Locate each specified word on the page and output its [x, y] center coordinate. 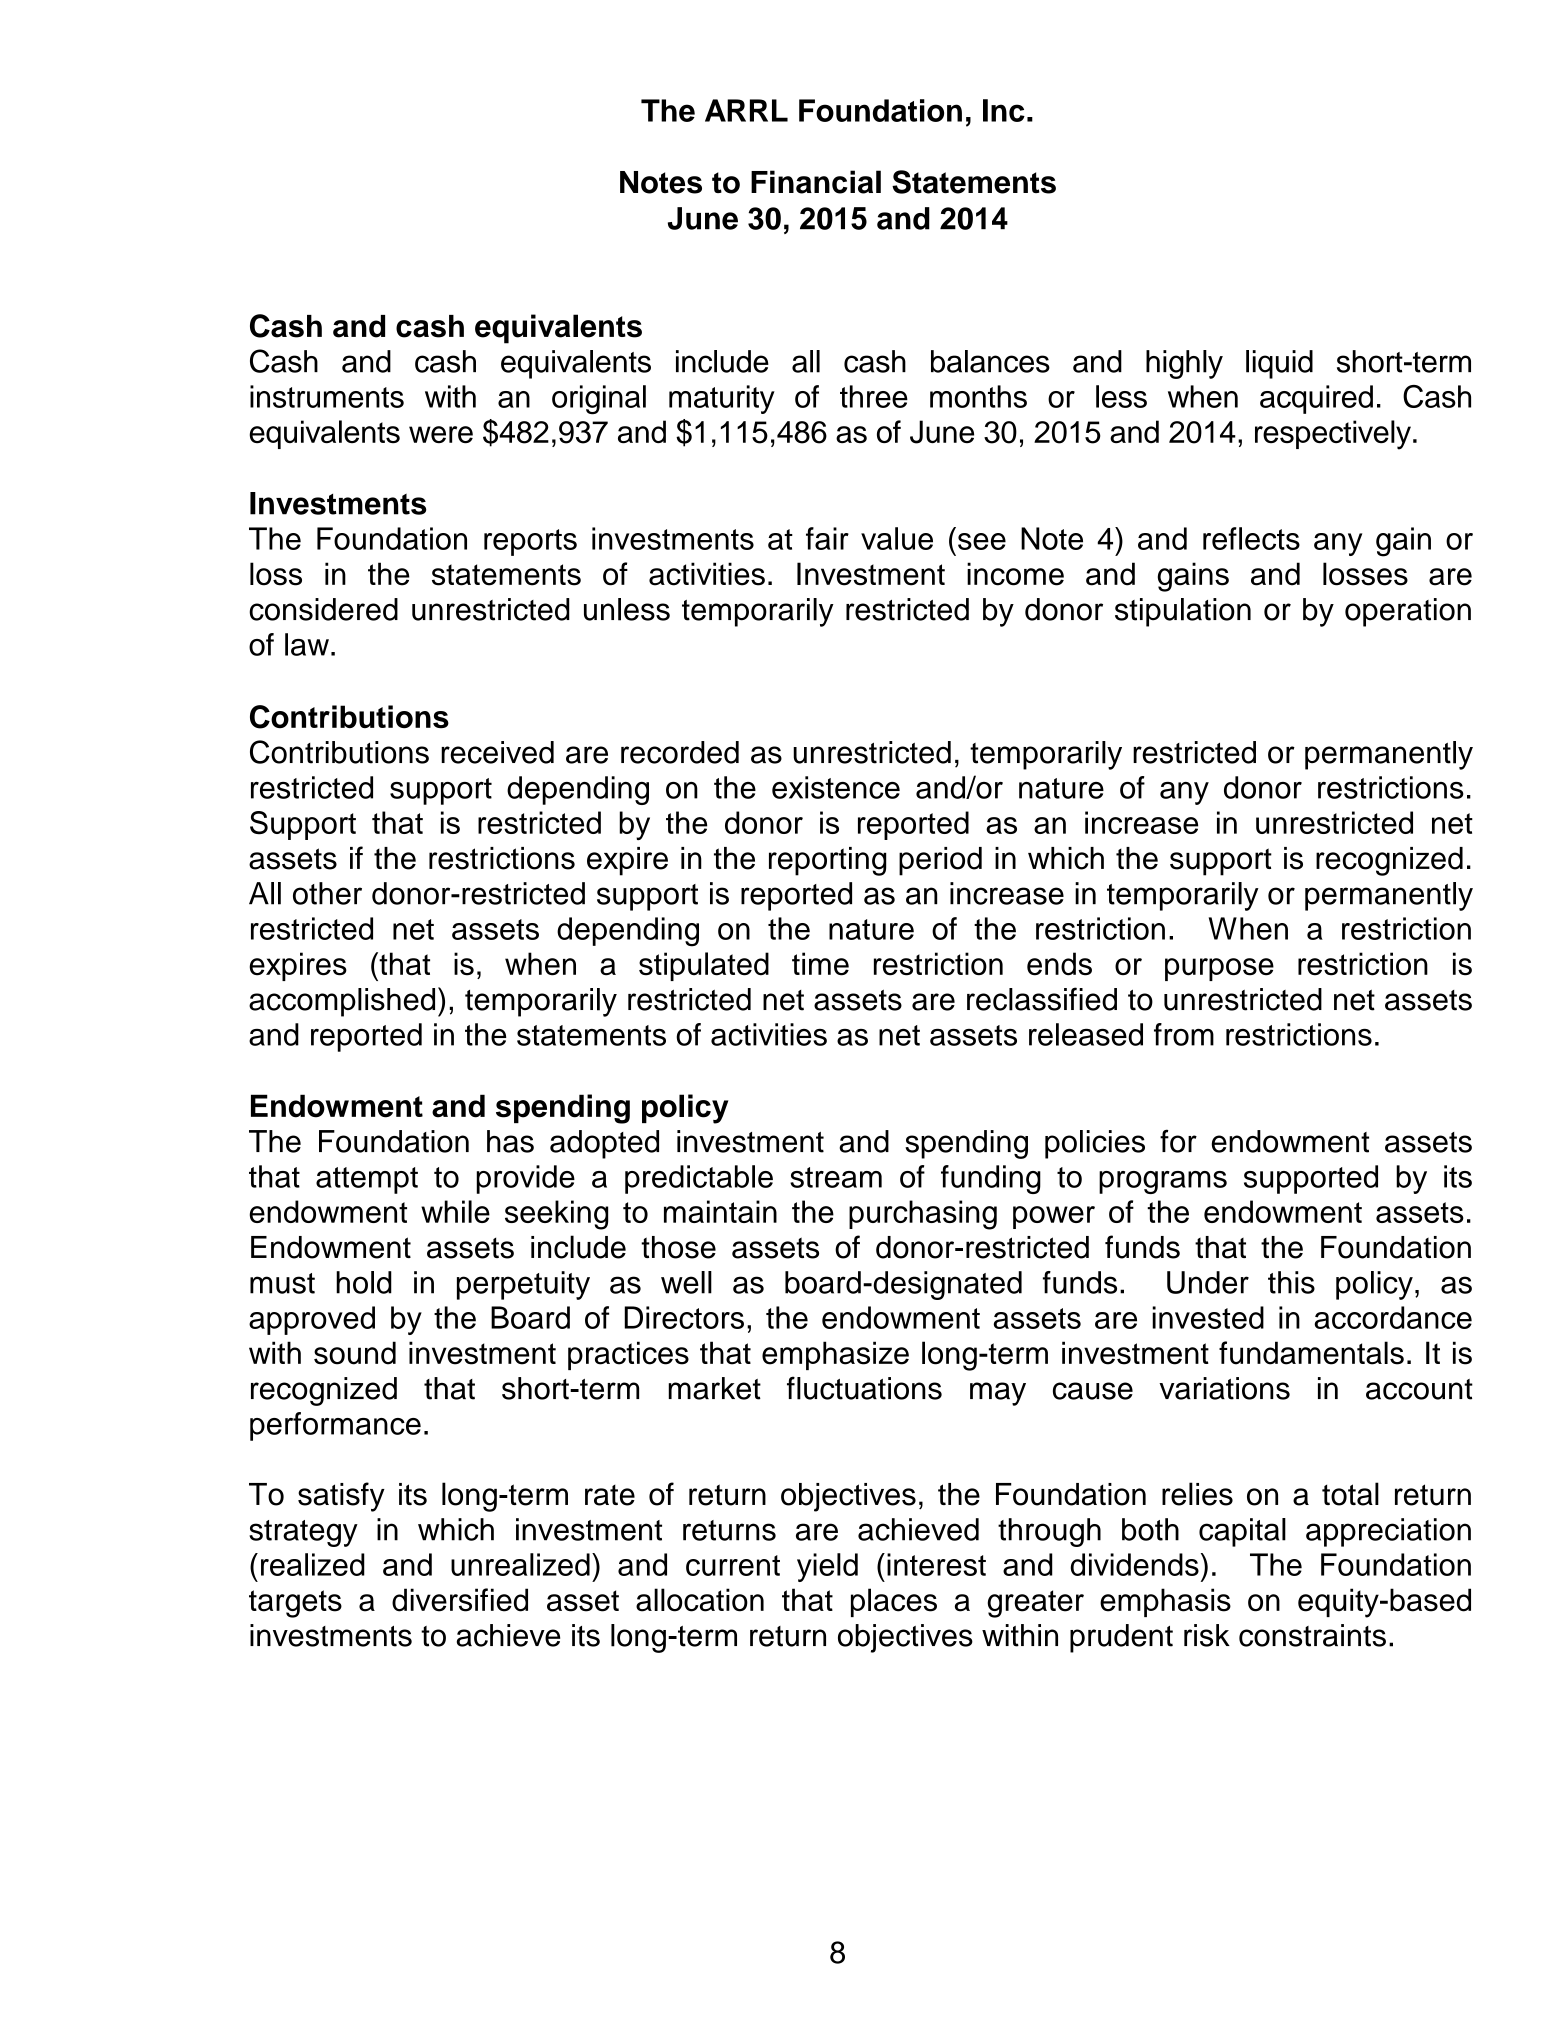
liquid [1279, 364]
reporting [827, 861]
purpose [1219, 969]
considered [323, 609]
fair [827, 538]
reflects [1251, 538]
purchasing [923, 1215]
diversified [460, 1600]
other [327, 893]
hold [364, 1282]
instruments [327, 396]
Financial [816, 182]
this [1291, 1282]
